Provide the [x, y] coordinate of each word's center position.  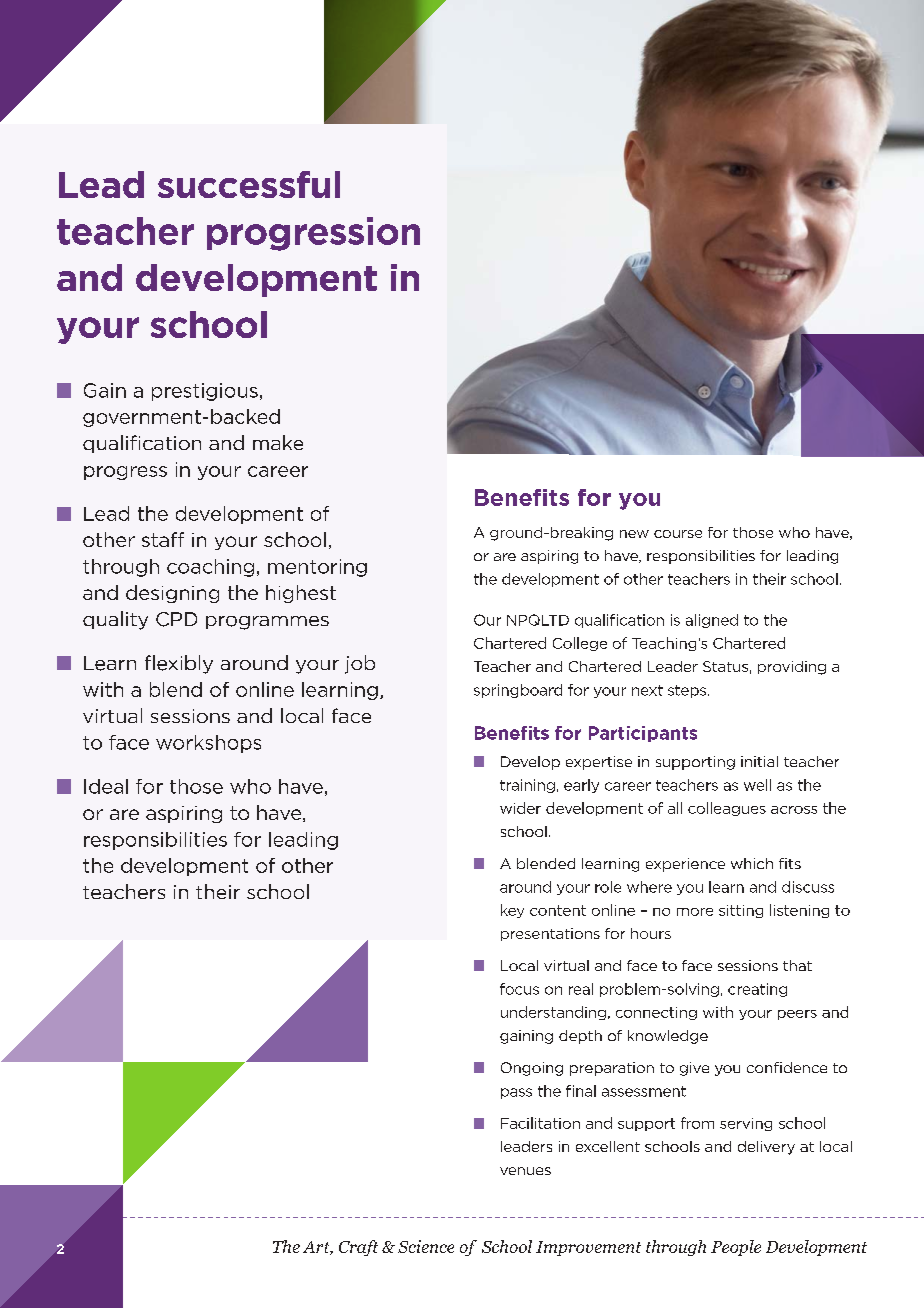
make [278, 442]
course [678, 534]
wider [520, 808]
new [634, 534]
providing [792, 668]
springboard [518, 691]
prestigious [205, 392]
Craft [358, 1248]
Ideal [106, 786]
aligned [712, 621]
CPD [176, 619]
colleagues [727, 809]
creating [757, 990]
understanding [553, 1013]
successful [249, 184]
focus [519, 989]
